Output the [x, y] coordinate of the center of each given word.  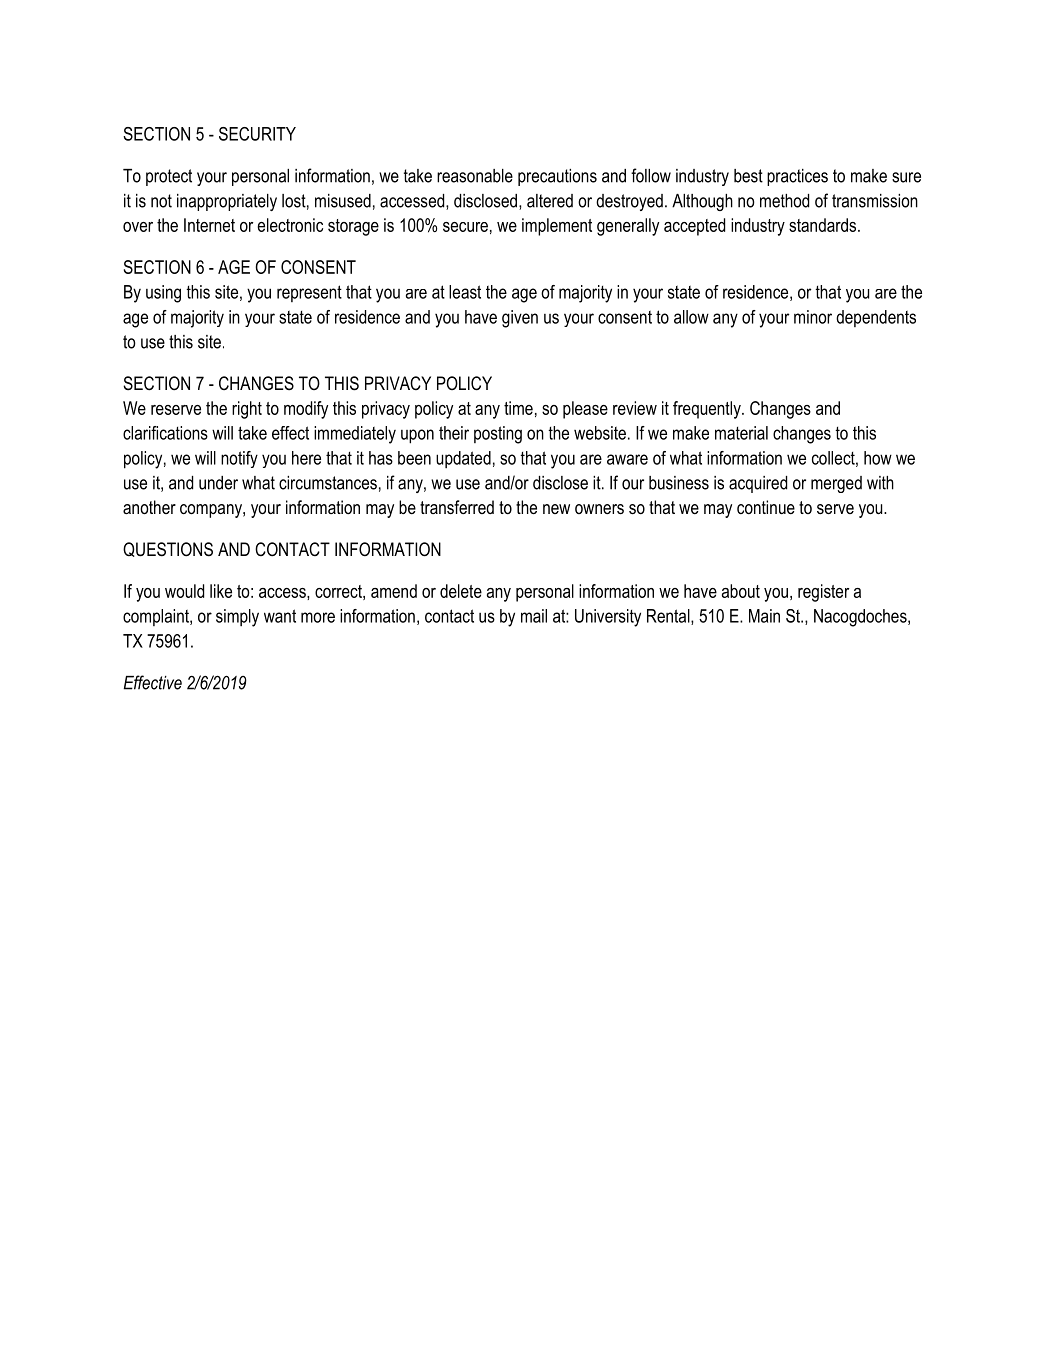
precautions [557, 177]
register [823, 593]
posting [498, 435]
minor [813, 317]
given [520, 319]
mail [534, 616]
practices [797, 177]
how [878, 458]
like [221, 591]
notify [239, 459]
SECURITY [257, 134]
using [163, 294]
